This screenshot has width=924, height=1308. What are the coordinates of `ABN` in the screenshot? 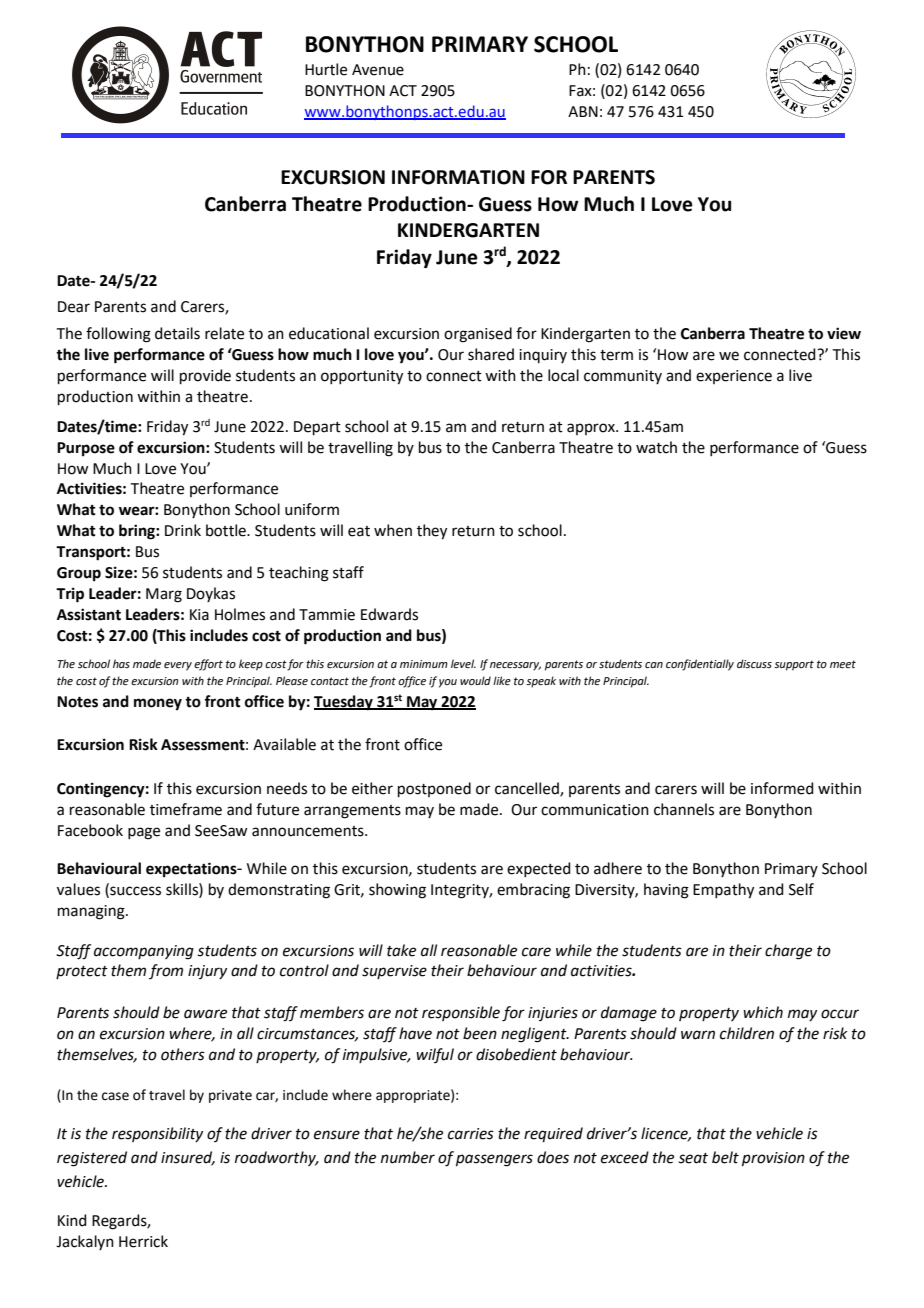 It's located at (583, 111).
